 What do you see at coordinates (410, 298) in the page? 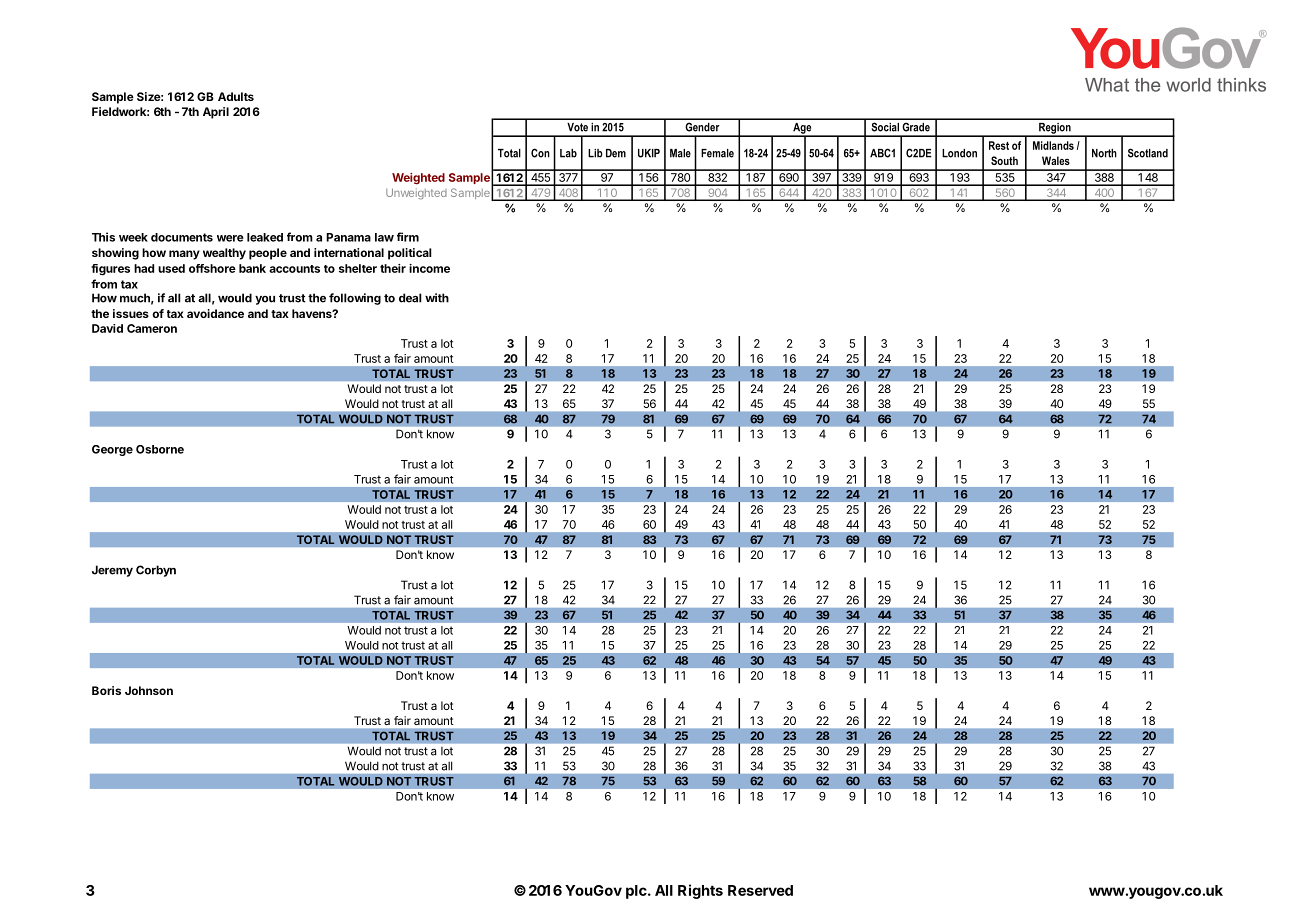
I see `deal` at bounding box center [410, 298].
